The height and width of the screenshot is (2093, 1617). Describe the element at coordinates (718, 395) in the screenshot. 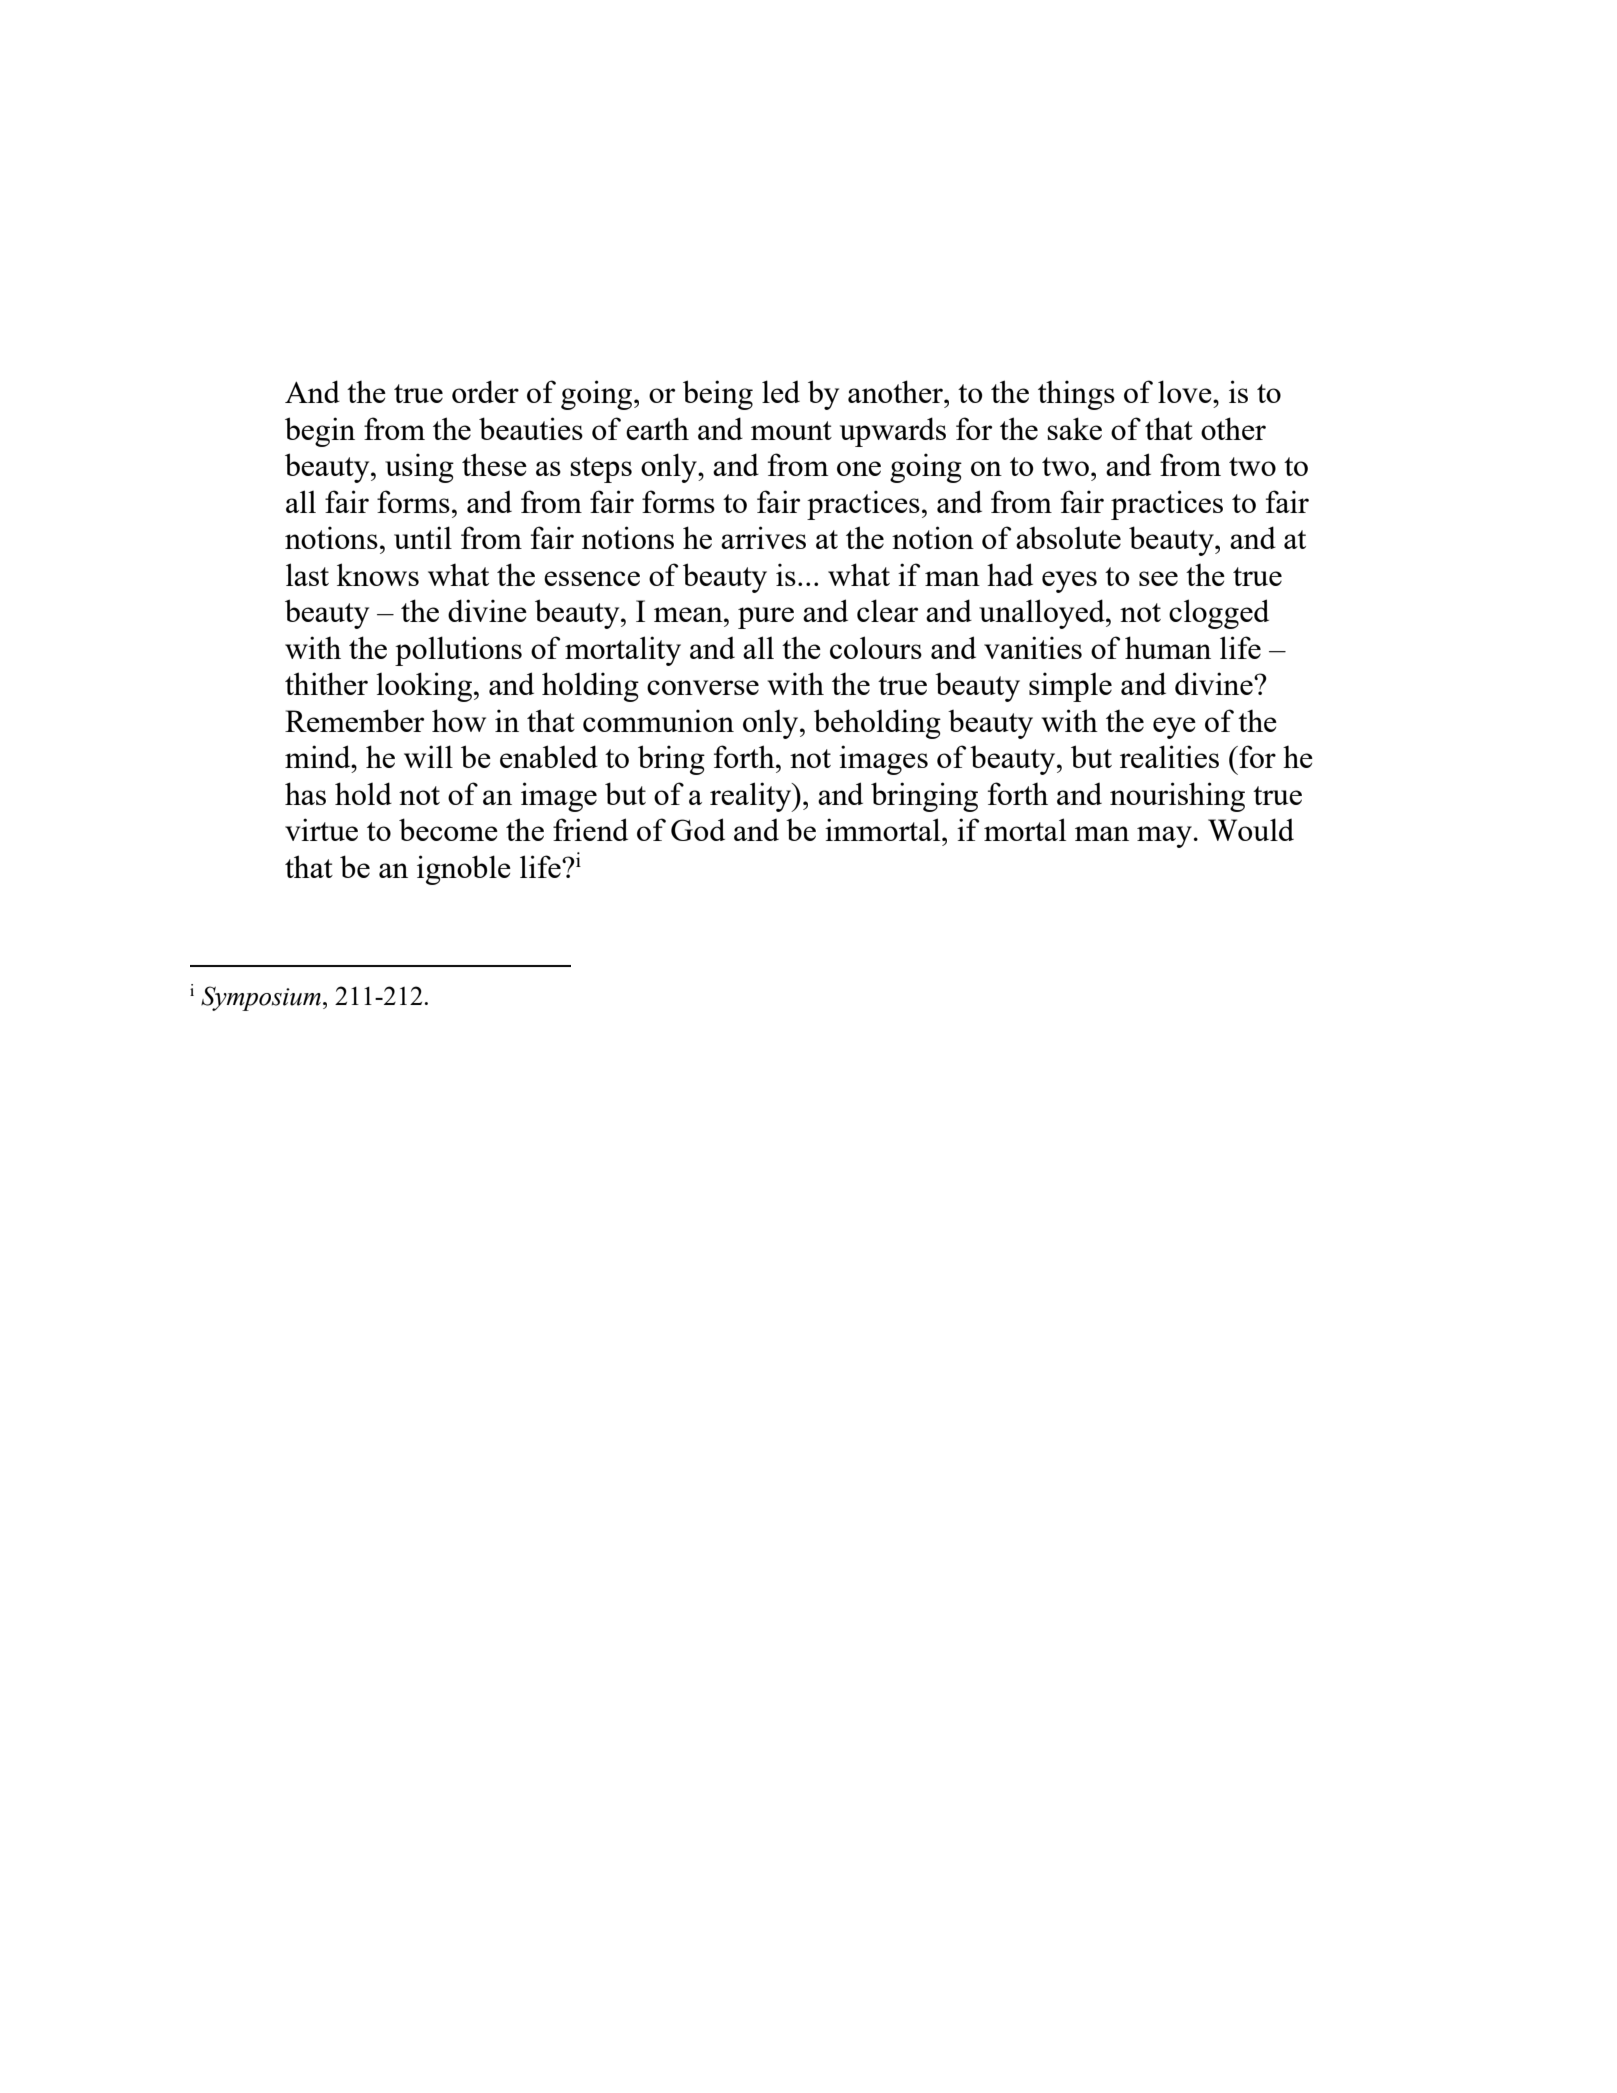

I see `being` at that location.
